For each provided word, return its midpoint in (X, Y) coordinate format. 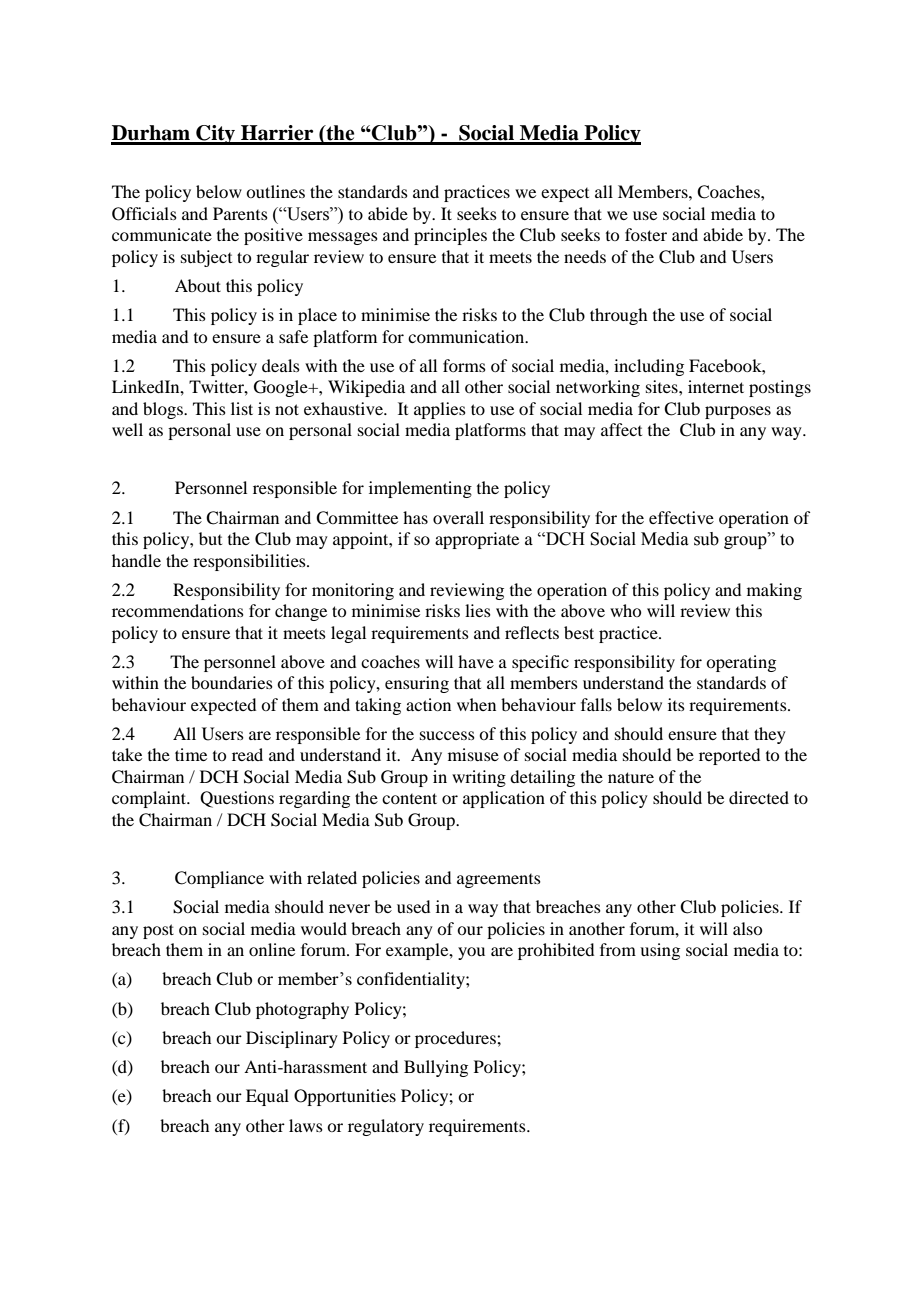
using (660, 951)
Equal (267, 1097)
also (747, 928)
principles (450, 236)
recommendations (178, 610)
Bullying (436, 1068)
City (215, 135)
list (242, 408)
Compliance (219, 879)
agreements (499, 881)
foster (646, 234)
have (476, 661)
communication (467, 336)
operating (741, 663)
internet (716, 386)
